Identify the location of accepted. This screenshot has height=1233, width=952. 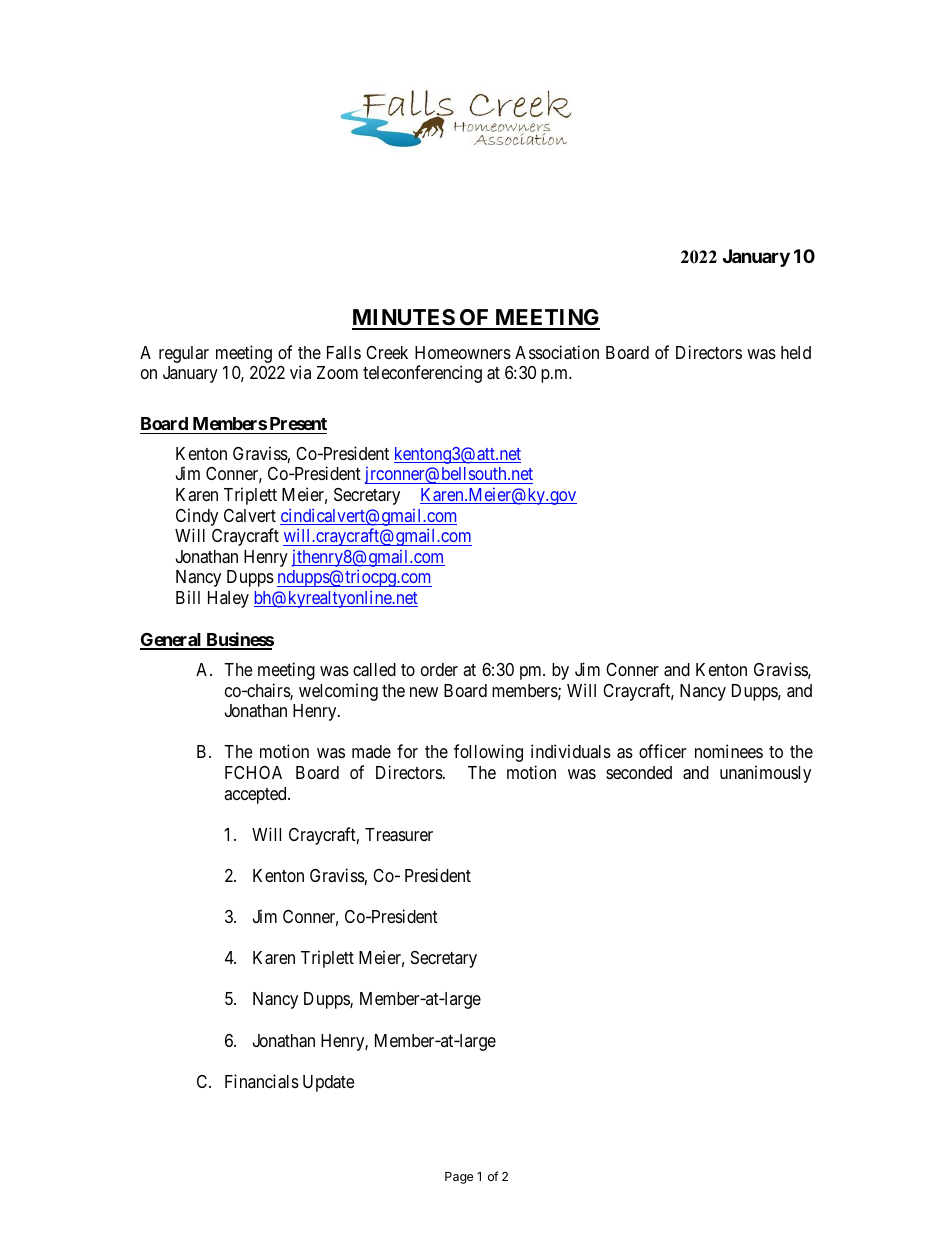
(256, 795).
